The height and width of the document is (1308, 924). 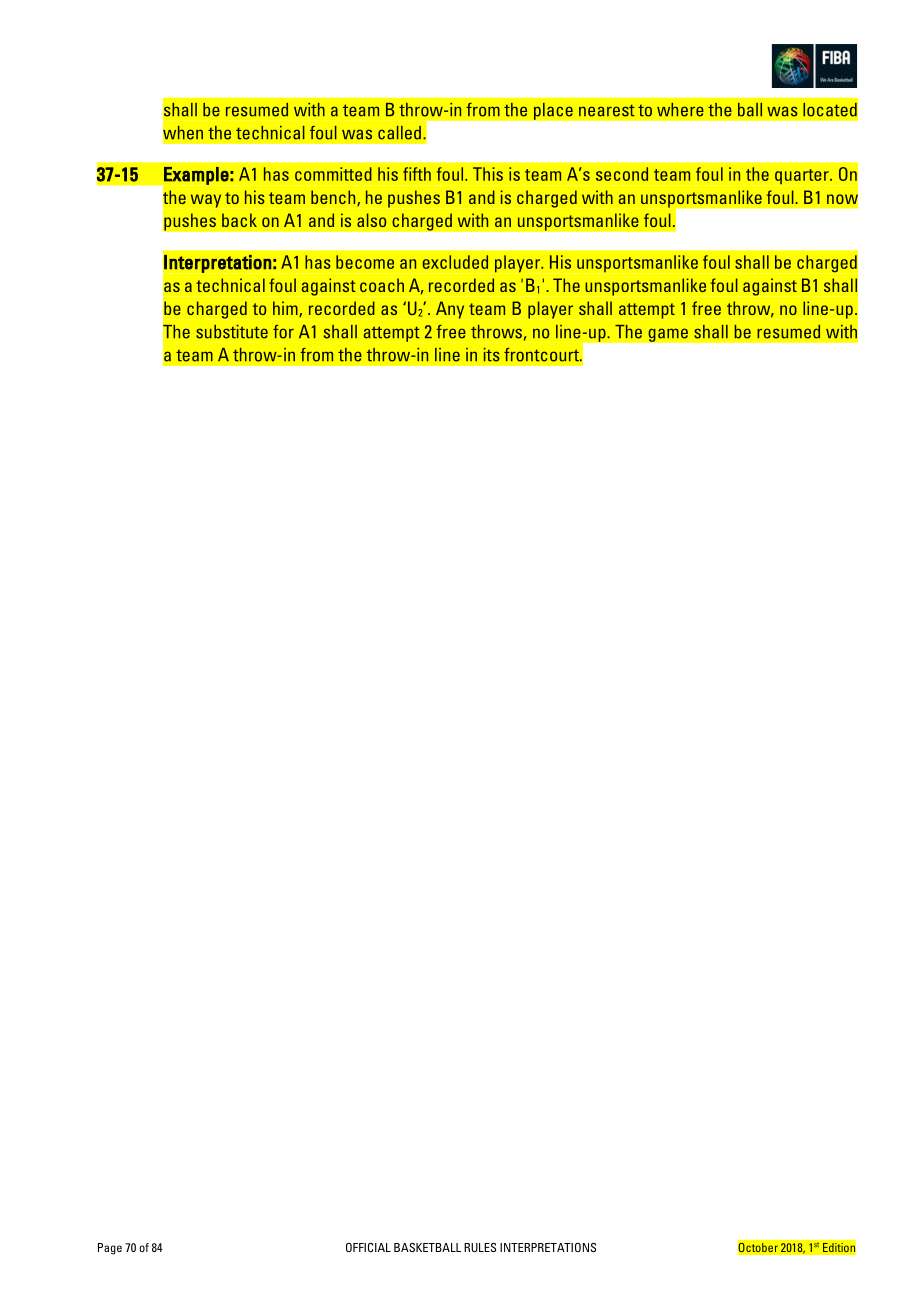 What do you see at coordinates (680, 110) in the document?
I see `where` at bounding box center [680, 110].
